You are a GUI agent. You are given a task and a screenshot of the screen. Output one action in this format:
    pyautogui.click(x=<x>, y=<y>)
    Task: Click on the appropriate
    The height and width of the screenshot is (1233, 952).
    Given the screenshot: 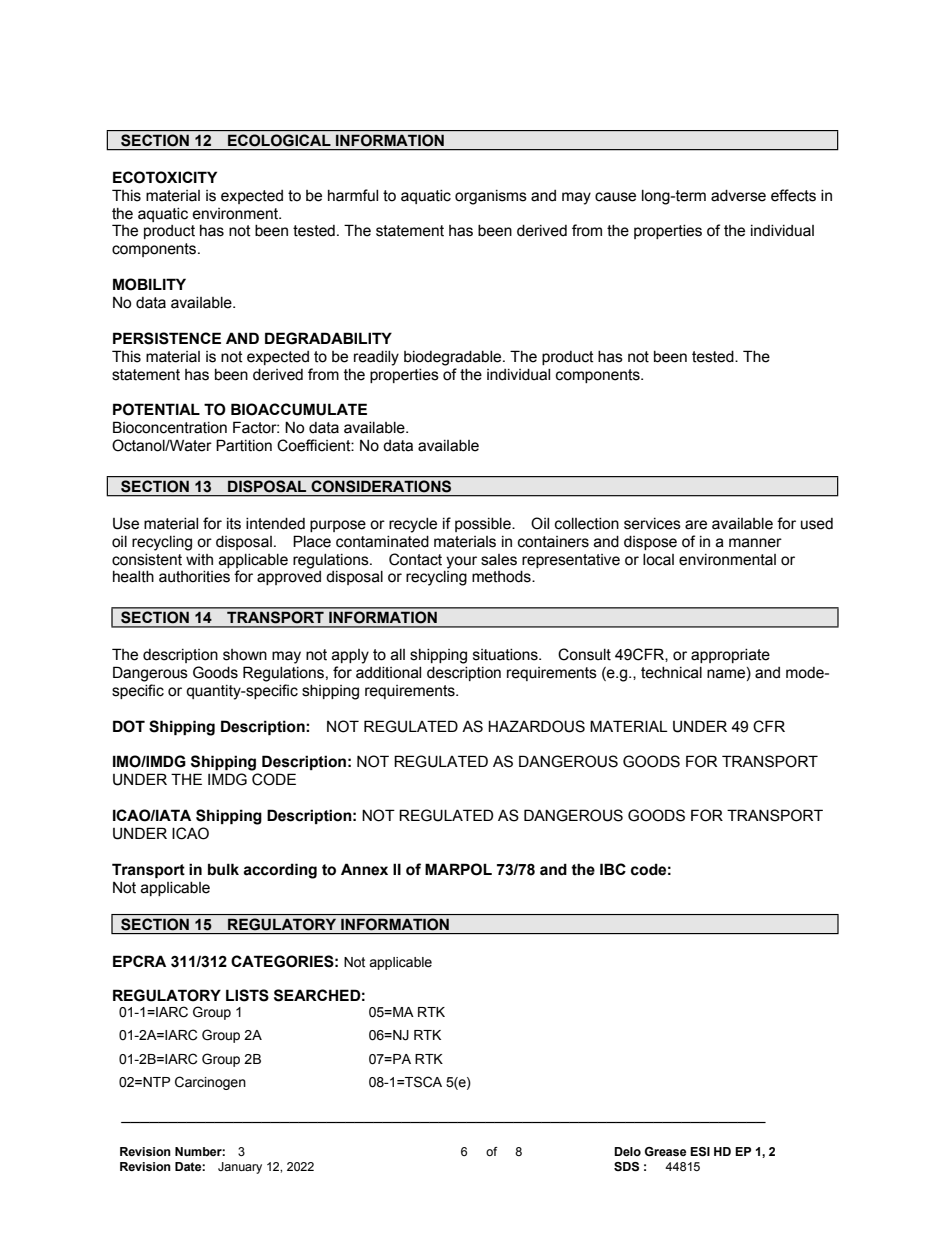 What is the action you would take?
    pyautogui.click(x=730, y=656)
